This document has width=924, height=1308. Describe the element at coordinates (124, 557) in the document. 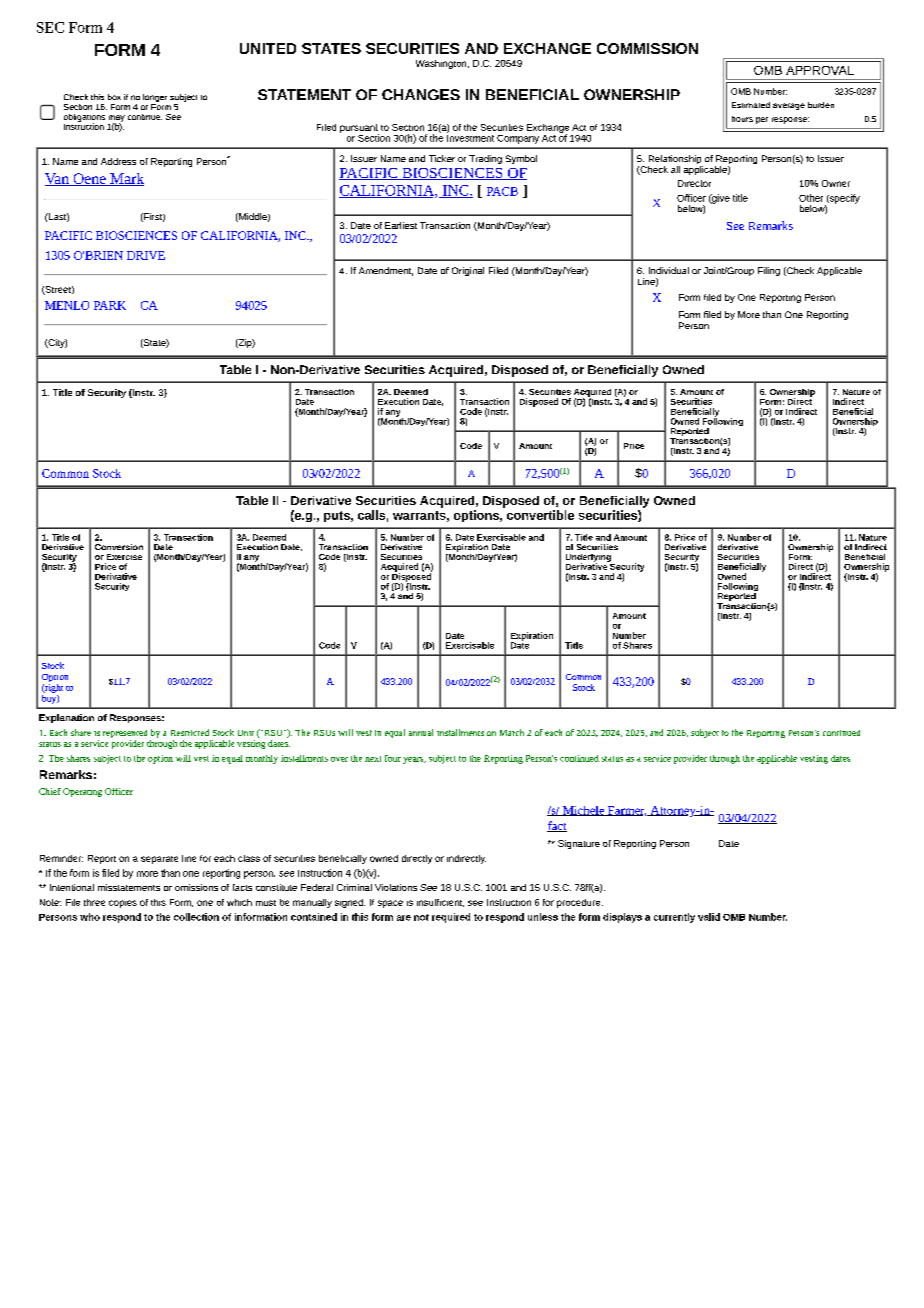

I see `Exercise` at that location.
